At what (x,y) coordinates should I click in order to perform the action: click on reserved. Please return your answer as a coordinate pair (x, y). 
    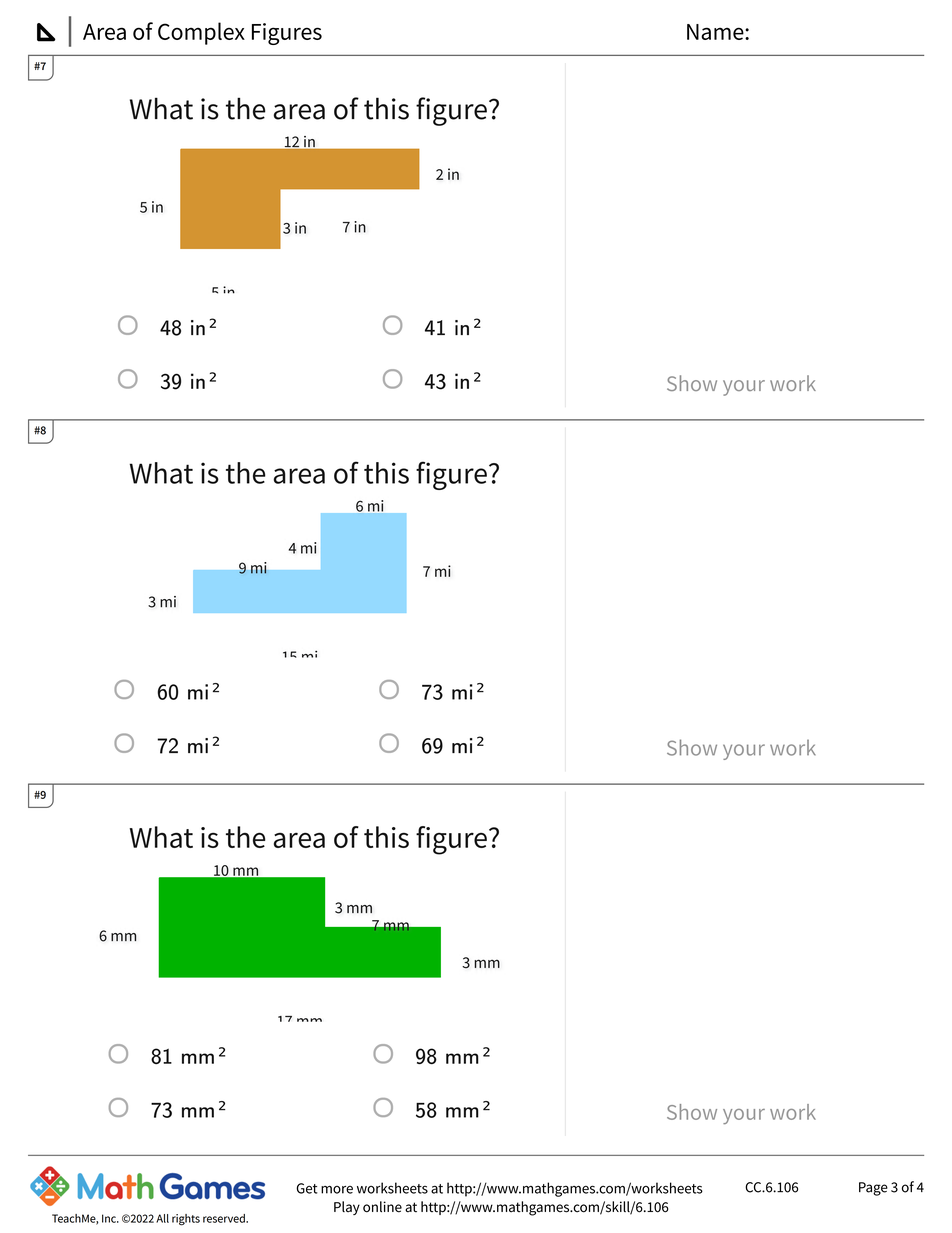
    Looking at the image, I should click on (225, 1218).
